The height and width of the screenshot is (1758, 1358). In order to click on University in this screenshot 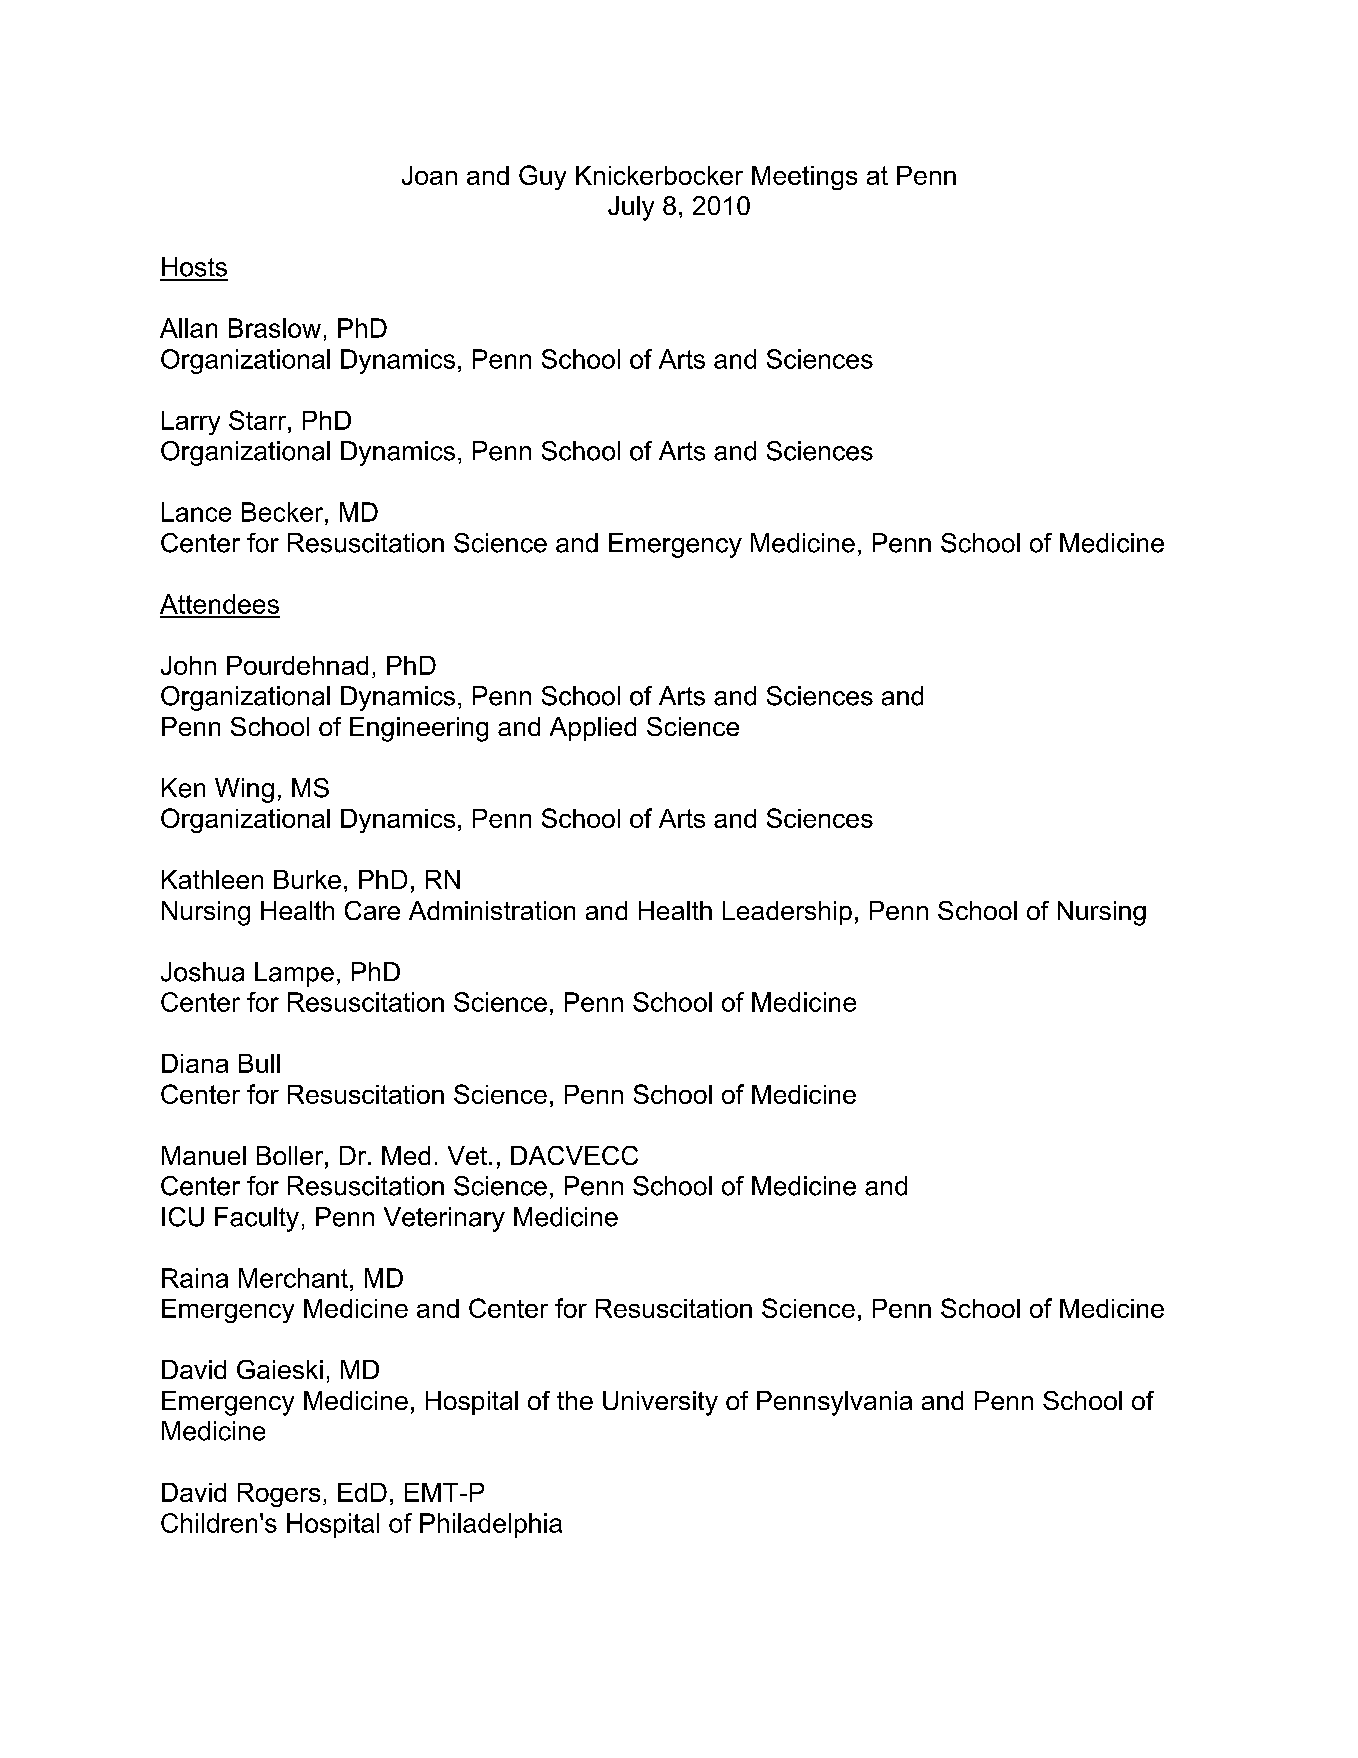, I will do `click(660, 1403)`.
